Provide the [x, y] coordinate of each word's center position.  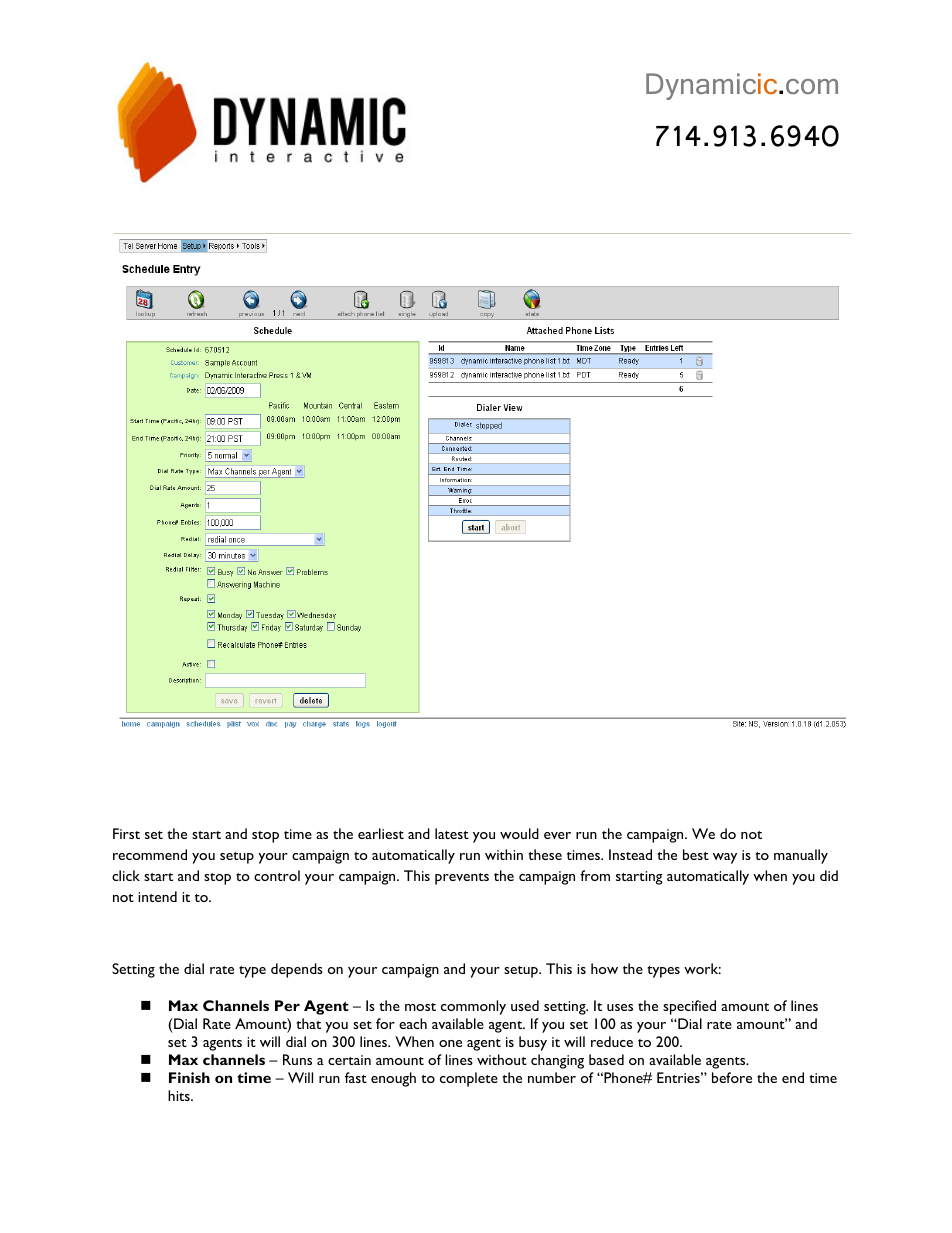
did [829, 875]
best [696, 854]
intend [157, 896]
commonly [473, 1007]
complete [469, 1079]
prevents [462, 879]
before [732, 1077]
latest [452, 833]
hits [180, 1095]
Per [287, 1005]
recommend [150, 854]
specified [689, 1007]
